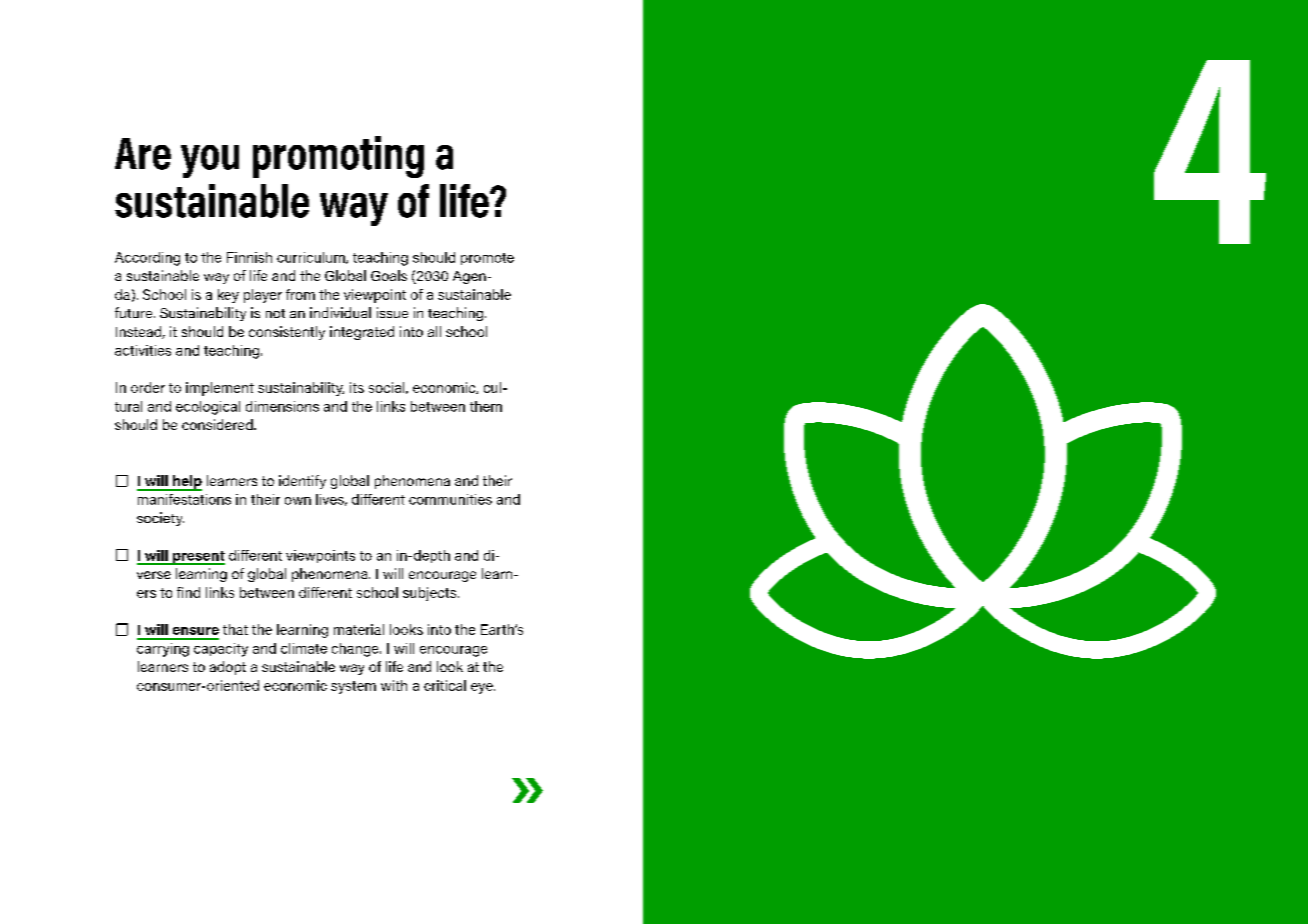  Describe the element at coordinates (353, 687) in the screenshot. I see `system` at that location.
